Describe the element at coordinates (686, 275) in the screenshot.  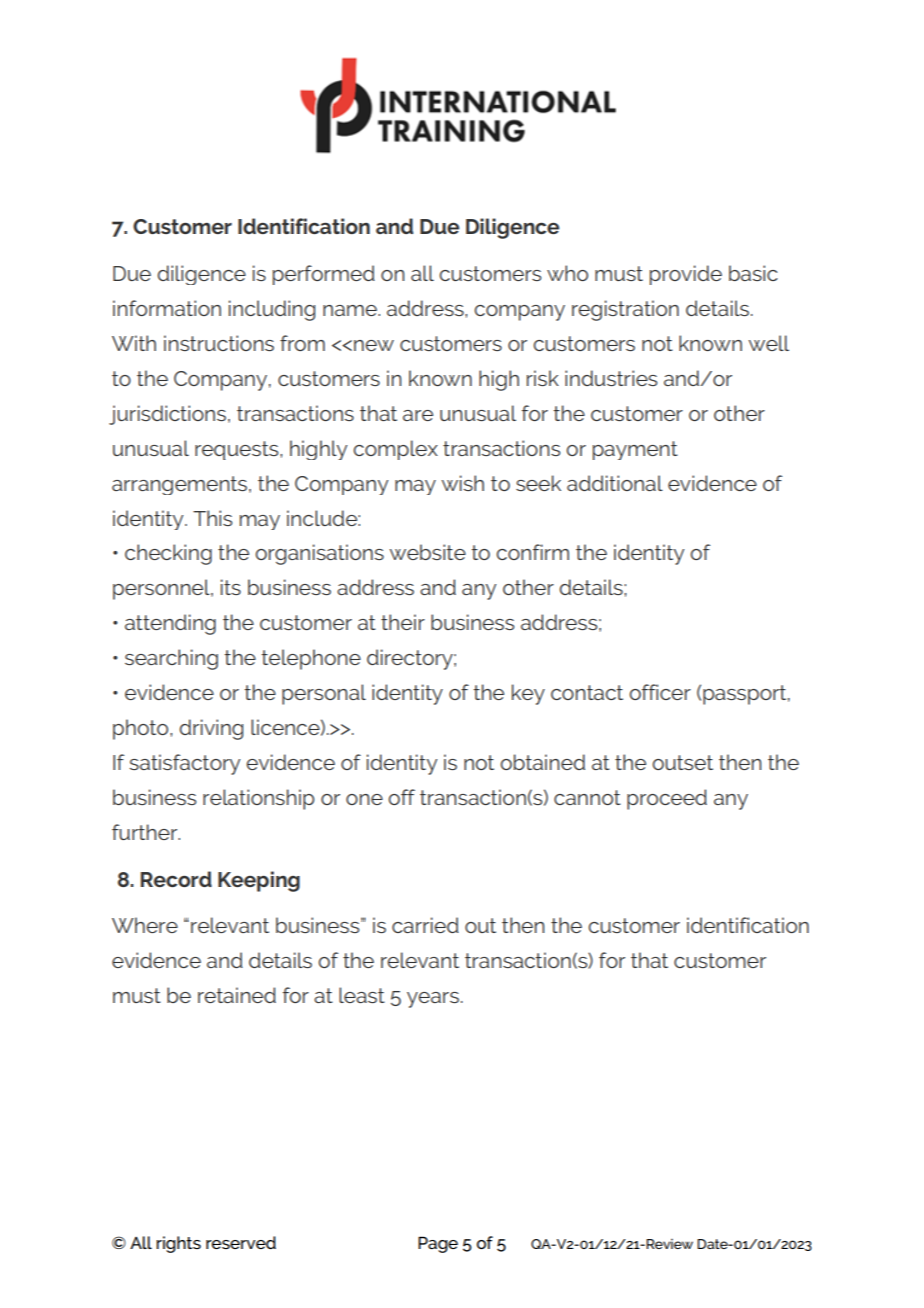
I see `provide` at that location.
